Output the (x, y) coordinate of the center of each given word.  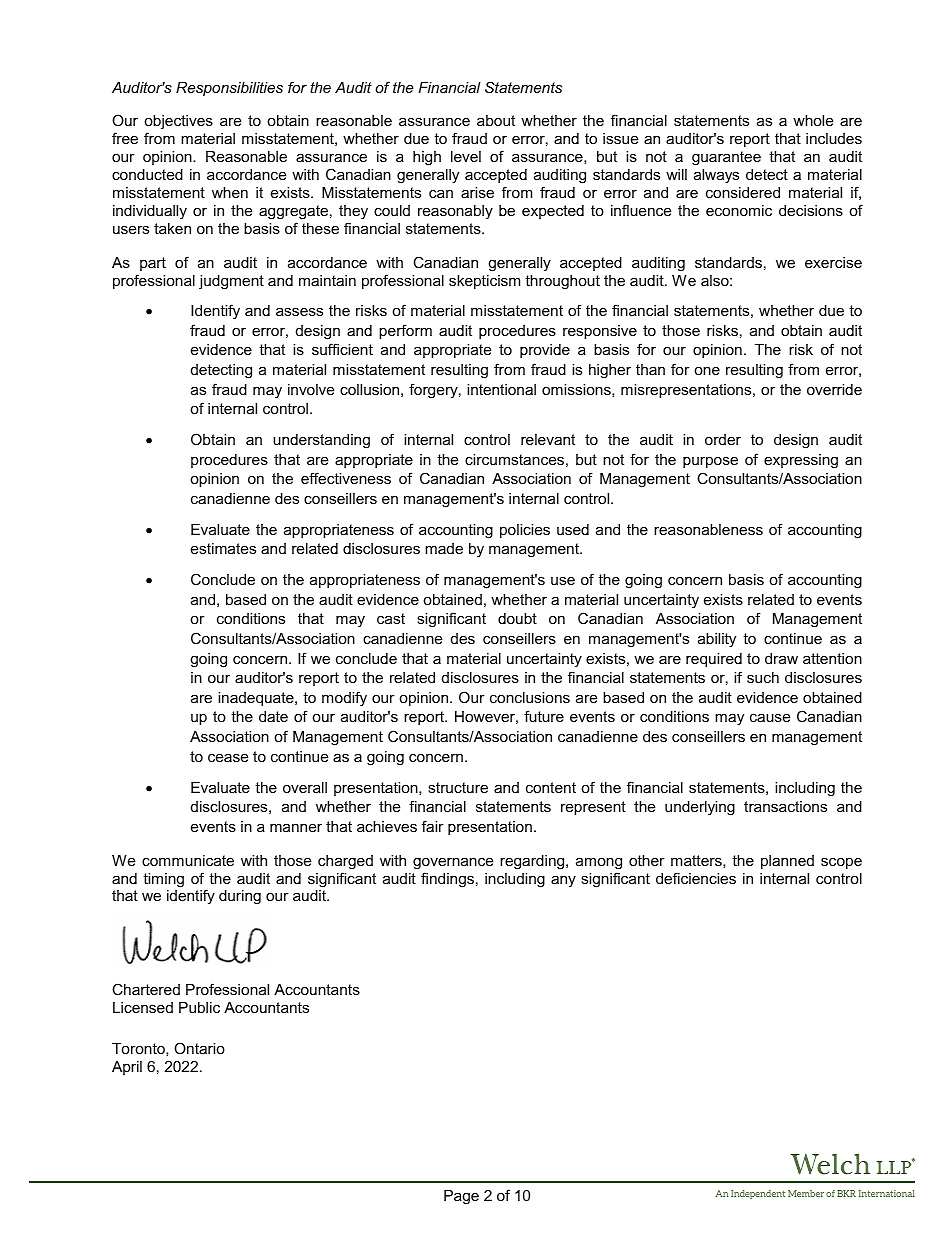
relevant (548, 439)
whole (813, 120)
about (496, 120)
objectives (178, 124)
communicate (188, 860)
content (551, 787)
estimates (223, 548)
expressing (801, 461)
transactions (785, 806)
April (127, 1068)
